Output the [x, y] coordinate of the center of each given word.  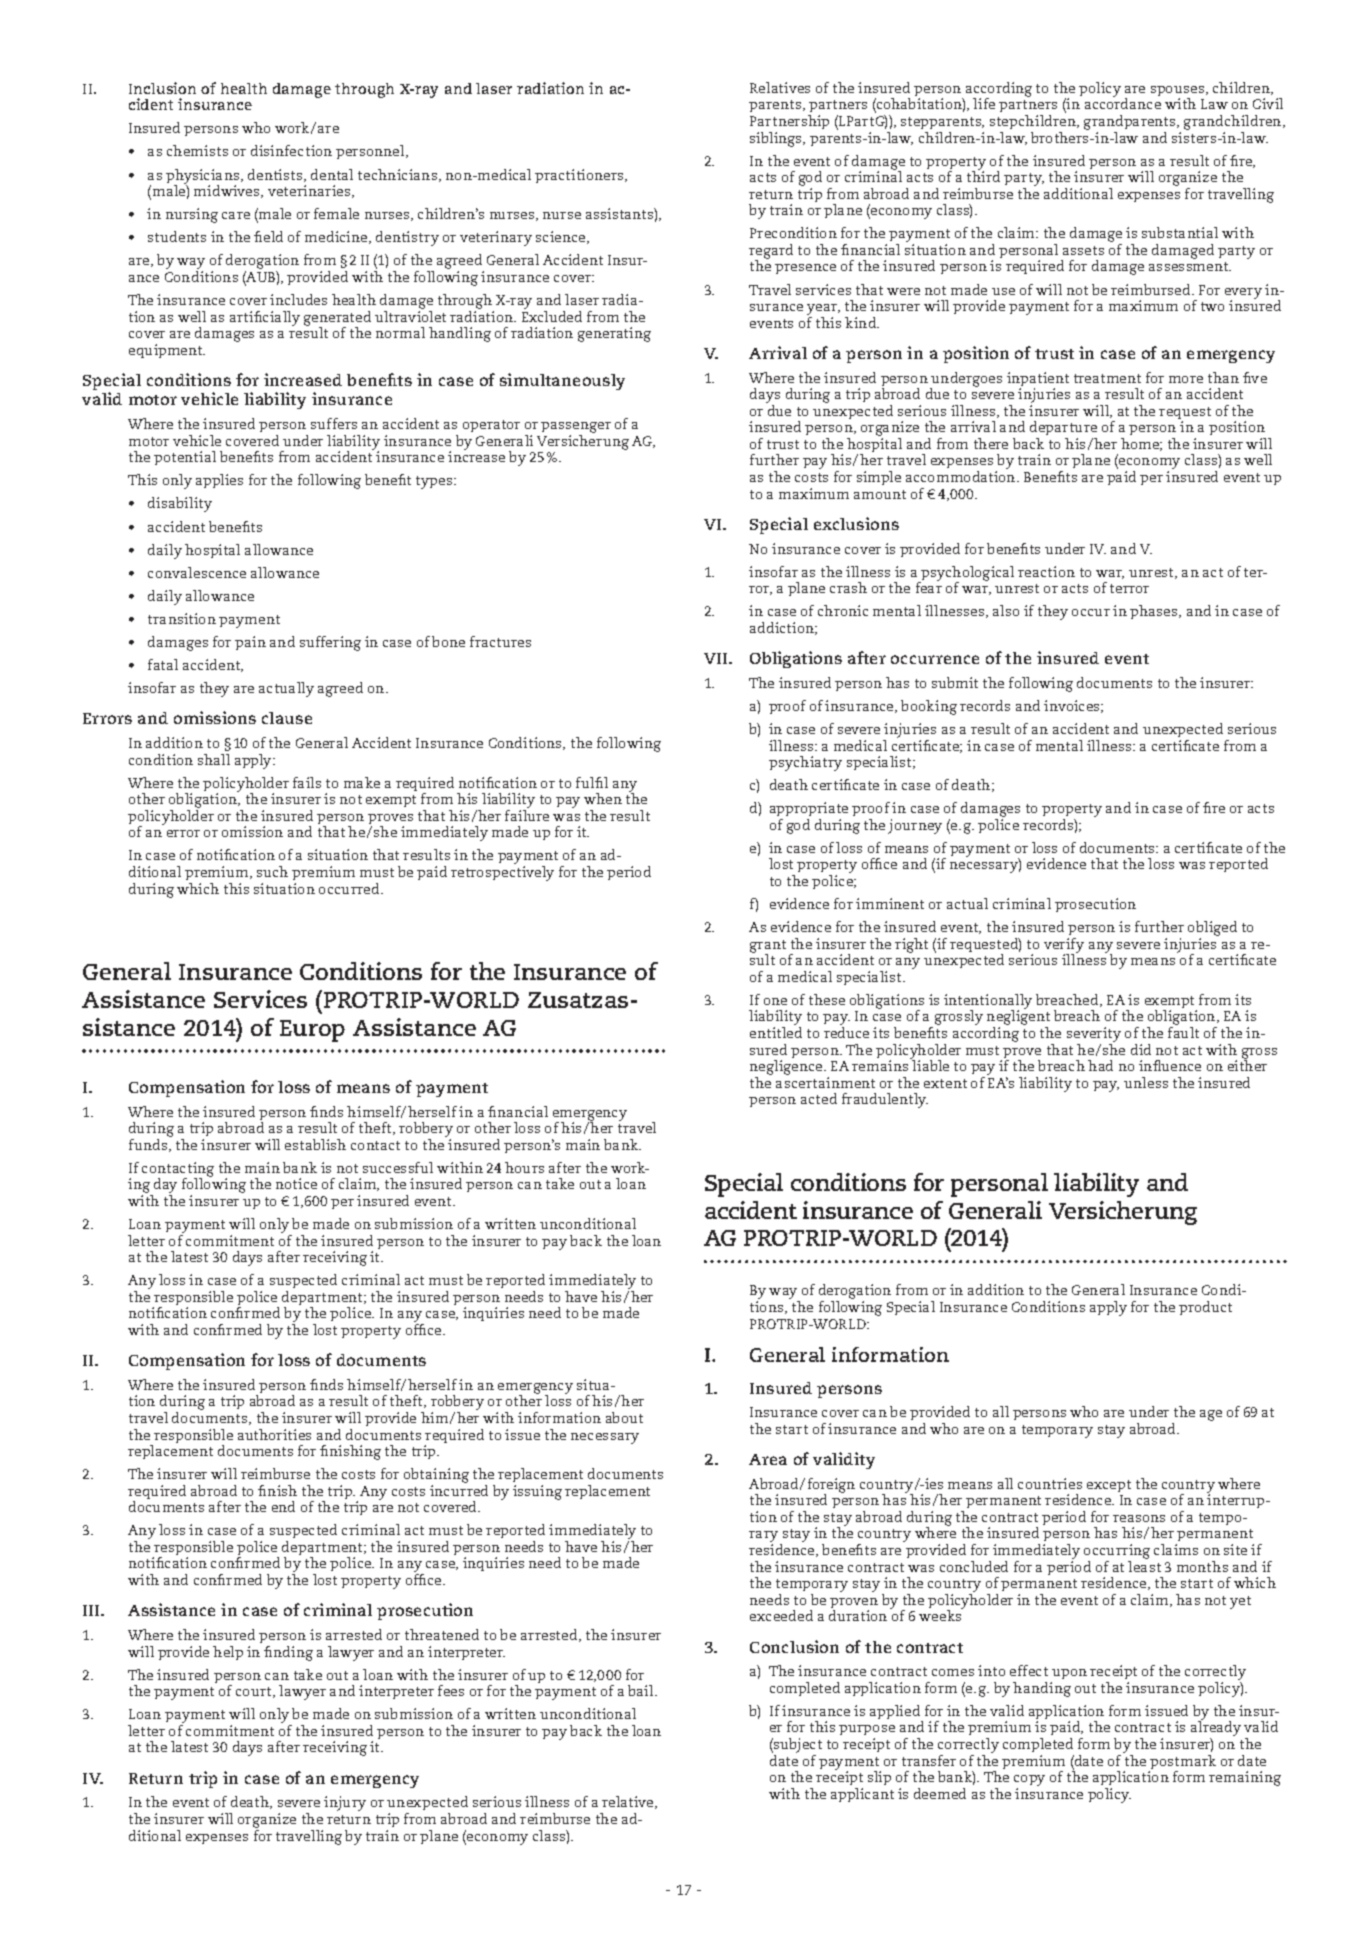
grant [768, 947]
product [1205, 1308]
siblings [777, 139]
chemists [197, 150]
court [255, 1692]
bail [642, 1690]
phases [1155, 612]
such [272, 871]
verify [1064, 946]
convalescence [197, 572]
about [624, 1417]
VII [717, 658]
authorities [274, 1434]
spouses [1179, 92]
